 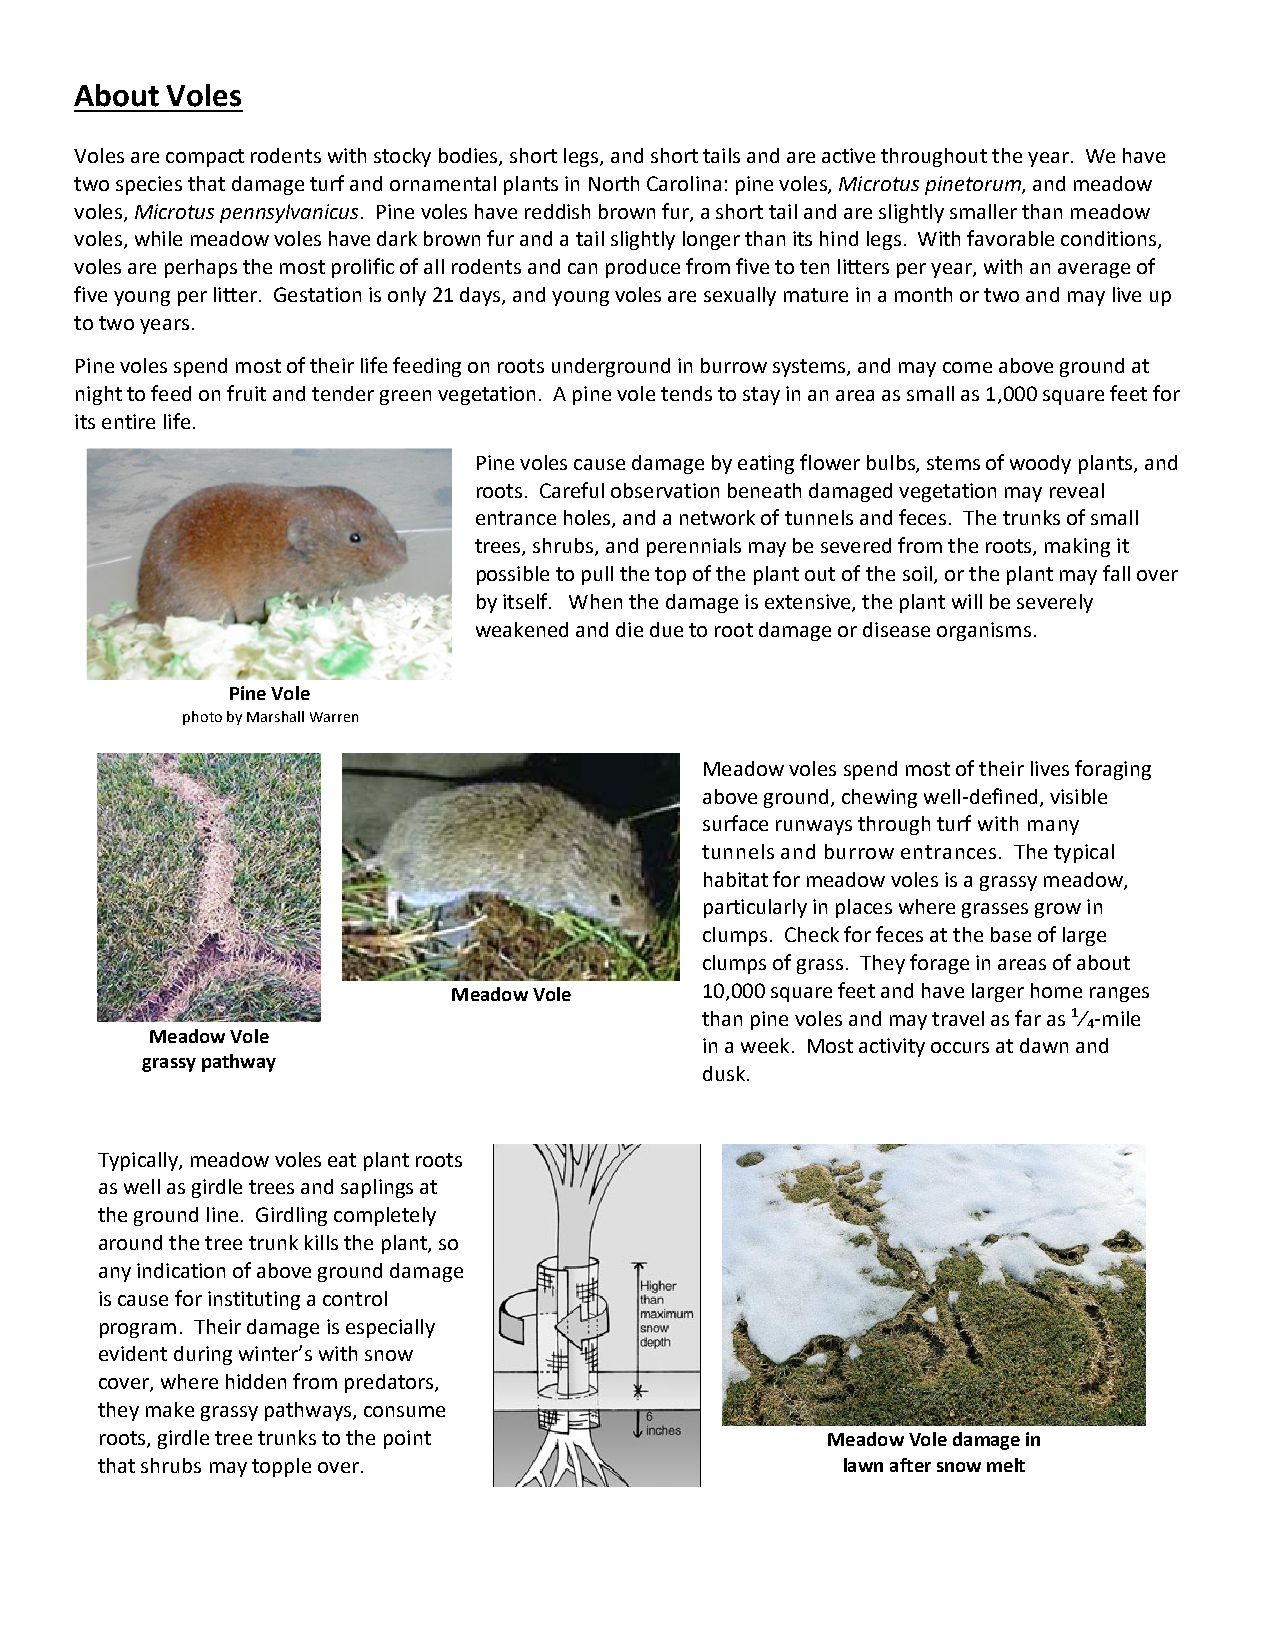 I want to click on photo, so click(x=202, y=718).
